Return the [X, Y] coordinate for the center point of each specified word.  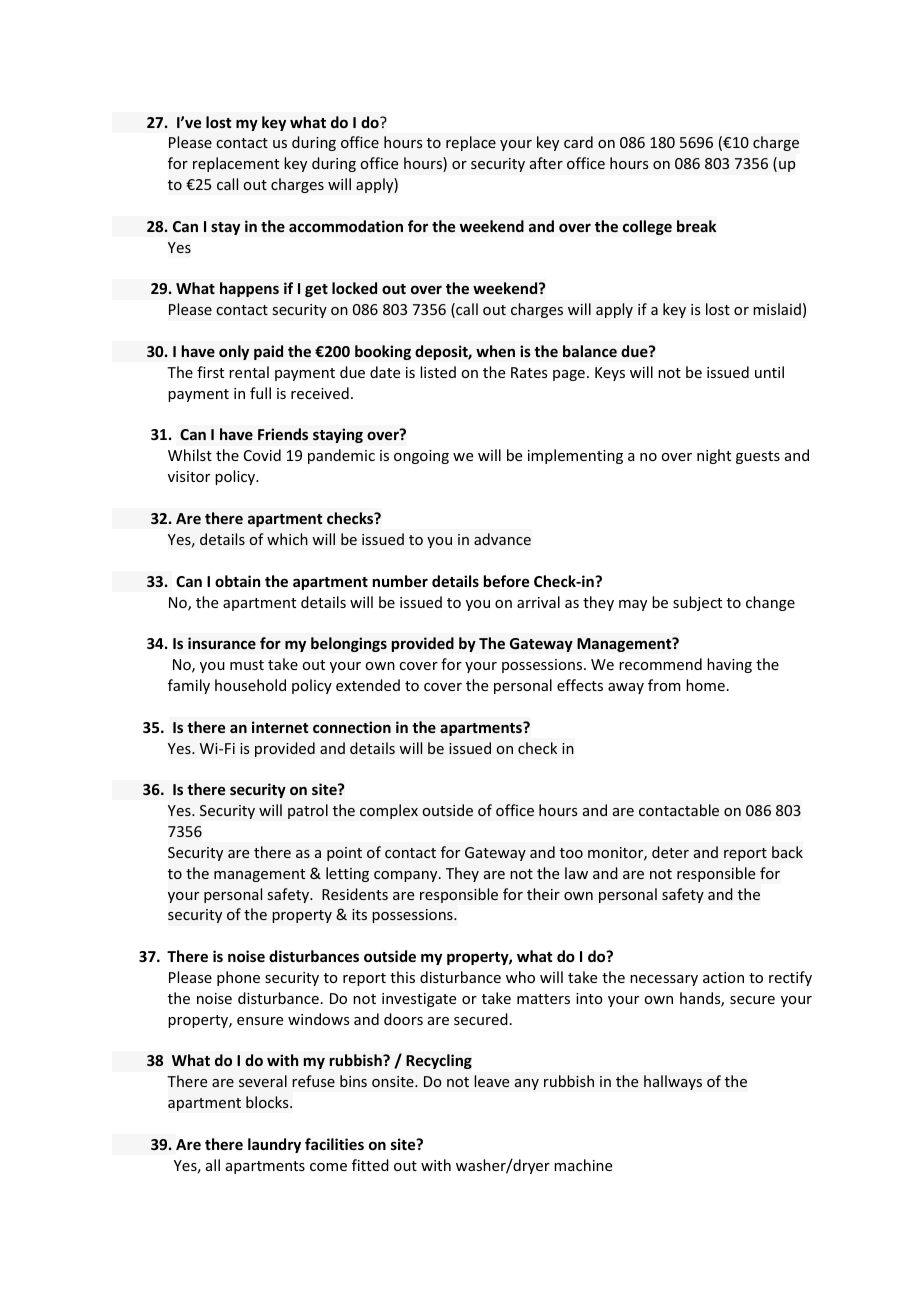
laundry [274, 1145]
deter [670, 852]
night [714, 456]
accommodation [346, 226]
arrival [538, 602]
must [247, 665]
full [260, 393]
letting [347, 874]
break [696, 226]
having [729, 665]
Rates [529, 372]
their [543, 894]
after [546, 163]
